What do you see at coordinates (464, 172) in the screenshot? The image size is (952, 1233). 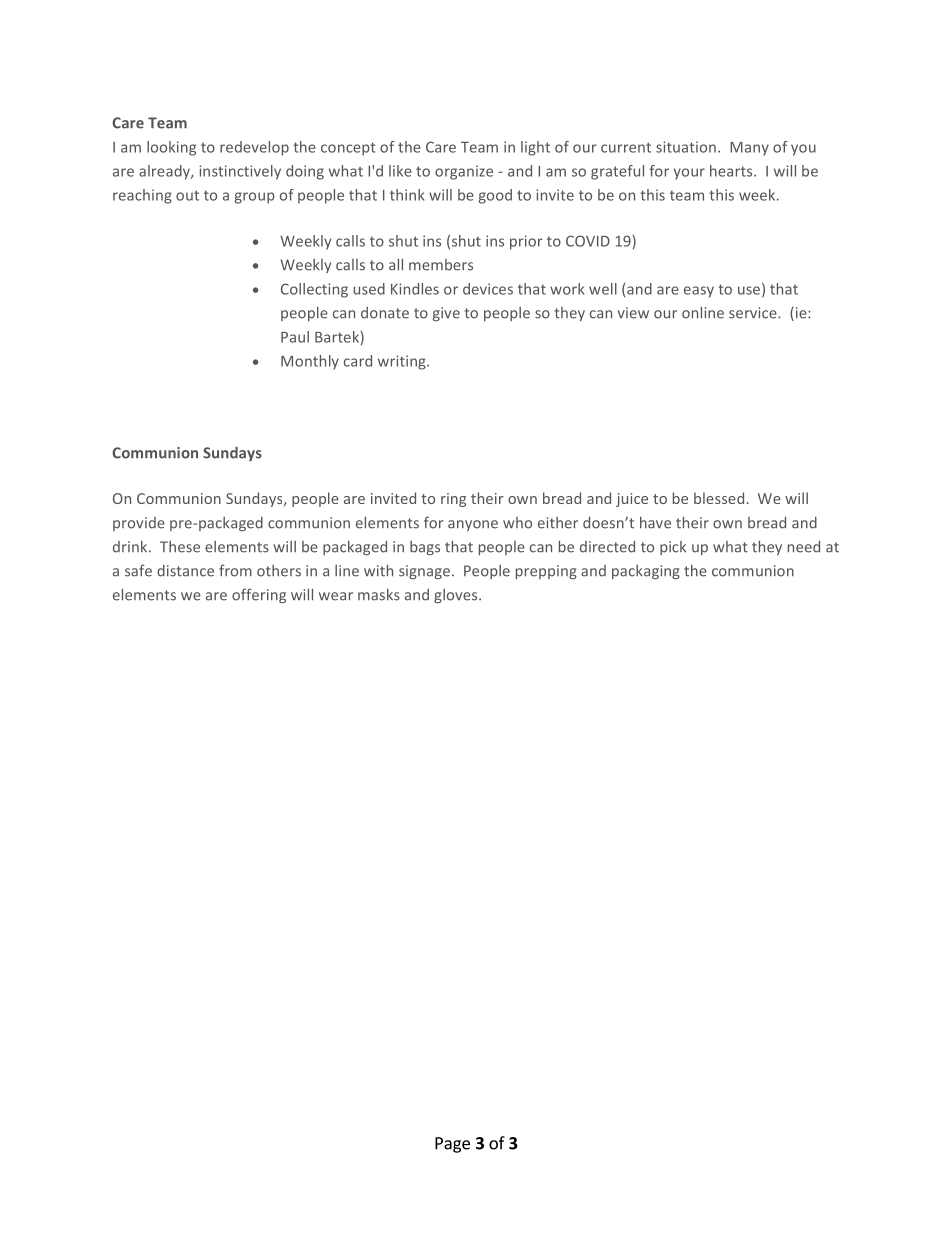 I see `organize` at bounding box center [464, 172].
